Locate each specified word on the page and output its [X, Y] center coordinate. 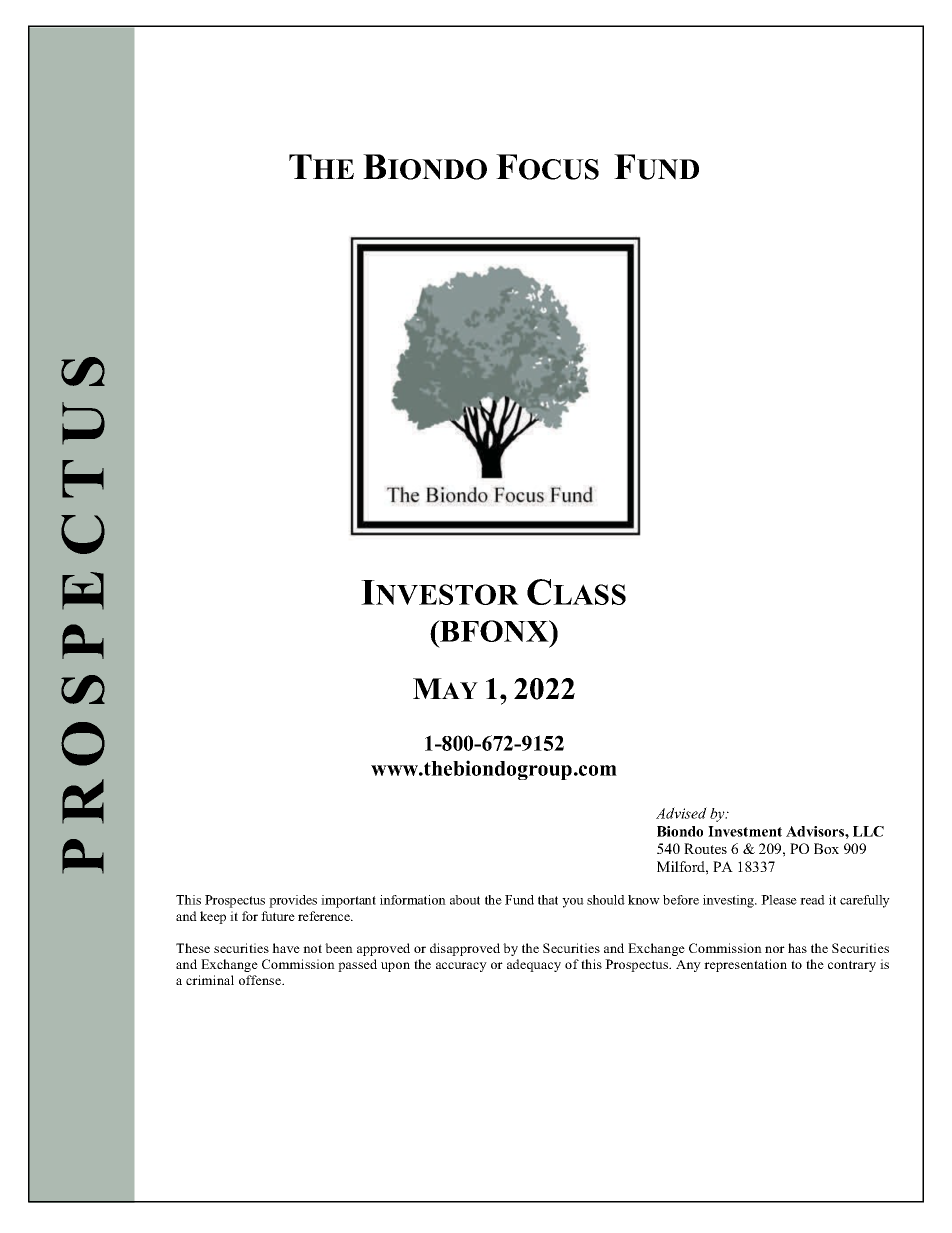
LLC [868, 831]
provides [293, 901]
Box [826, 848]
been [339, 948]
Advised [681, 813]
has [797, 948]
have [286, 948]
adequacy [534, 965]
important [348, 901]
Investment [745, 831]
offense [261, 980]
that [548, 900]
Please [779, 900]
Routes [705, 848]
